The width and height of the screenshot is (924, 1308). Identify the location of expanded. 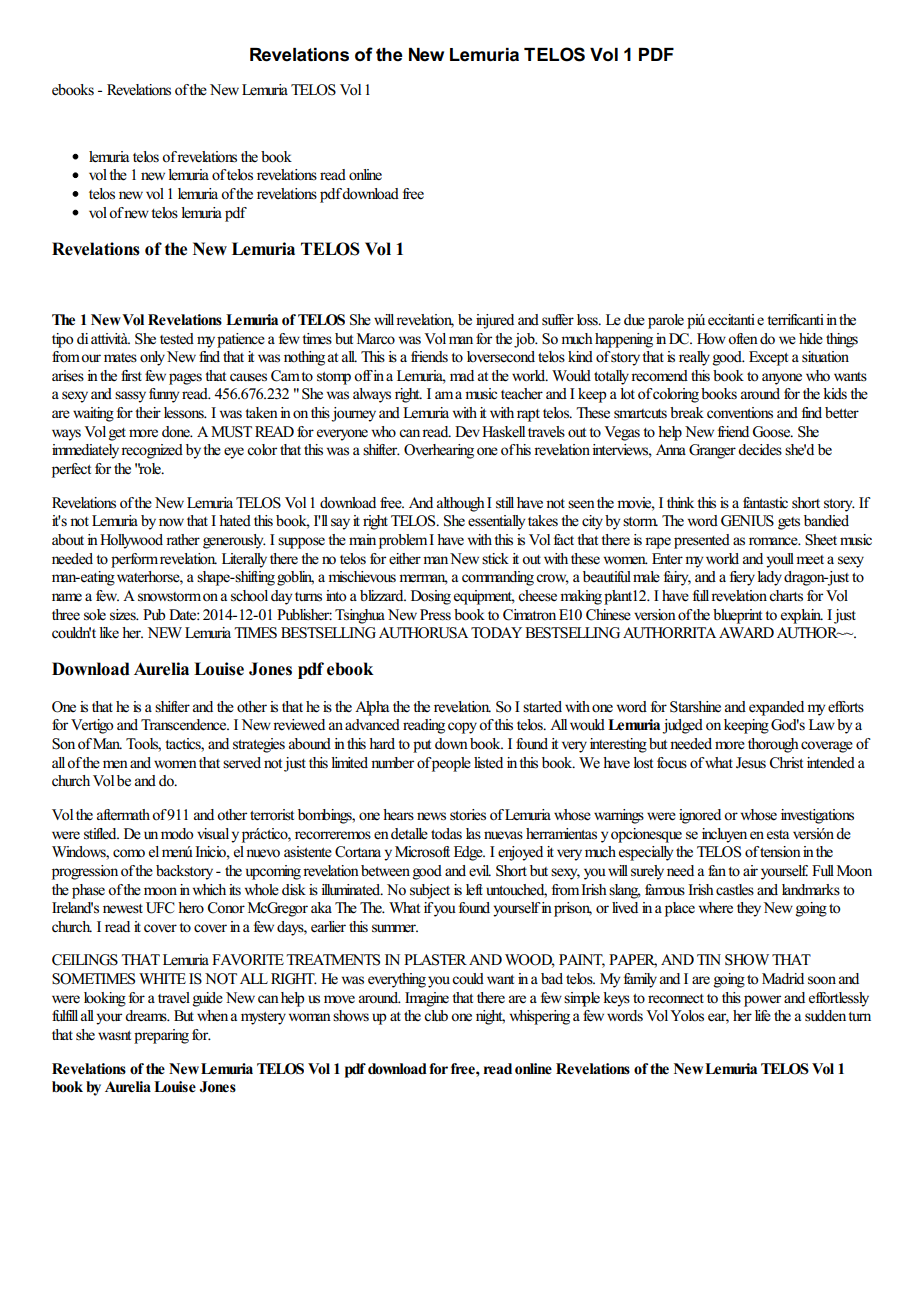
(776, 708).
